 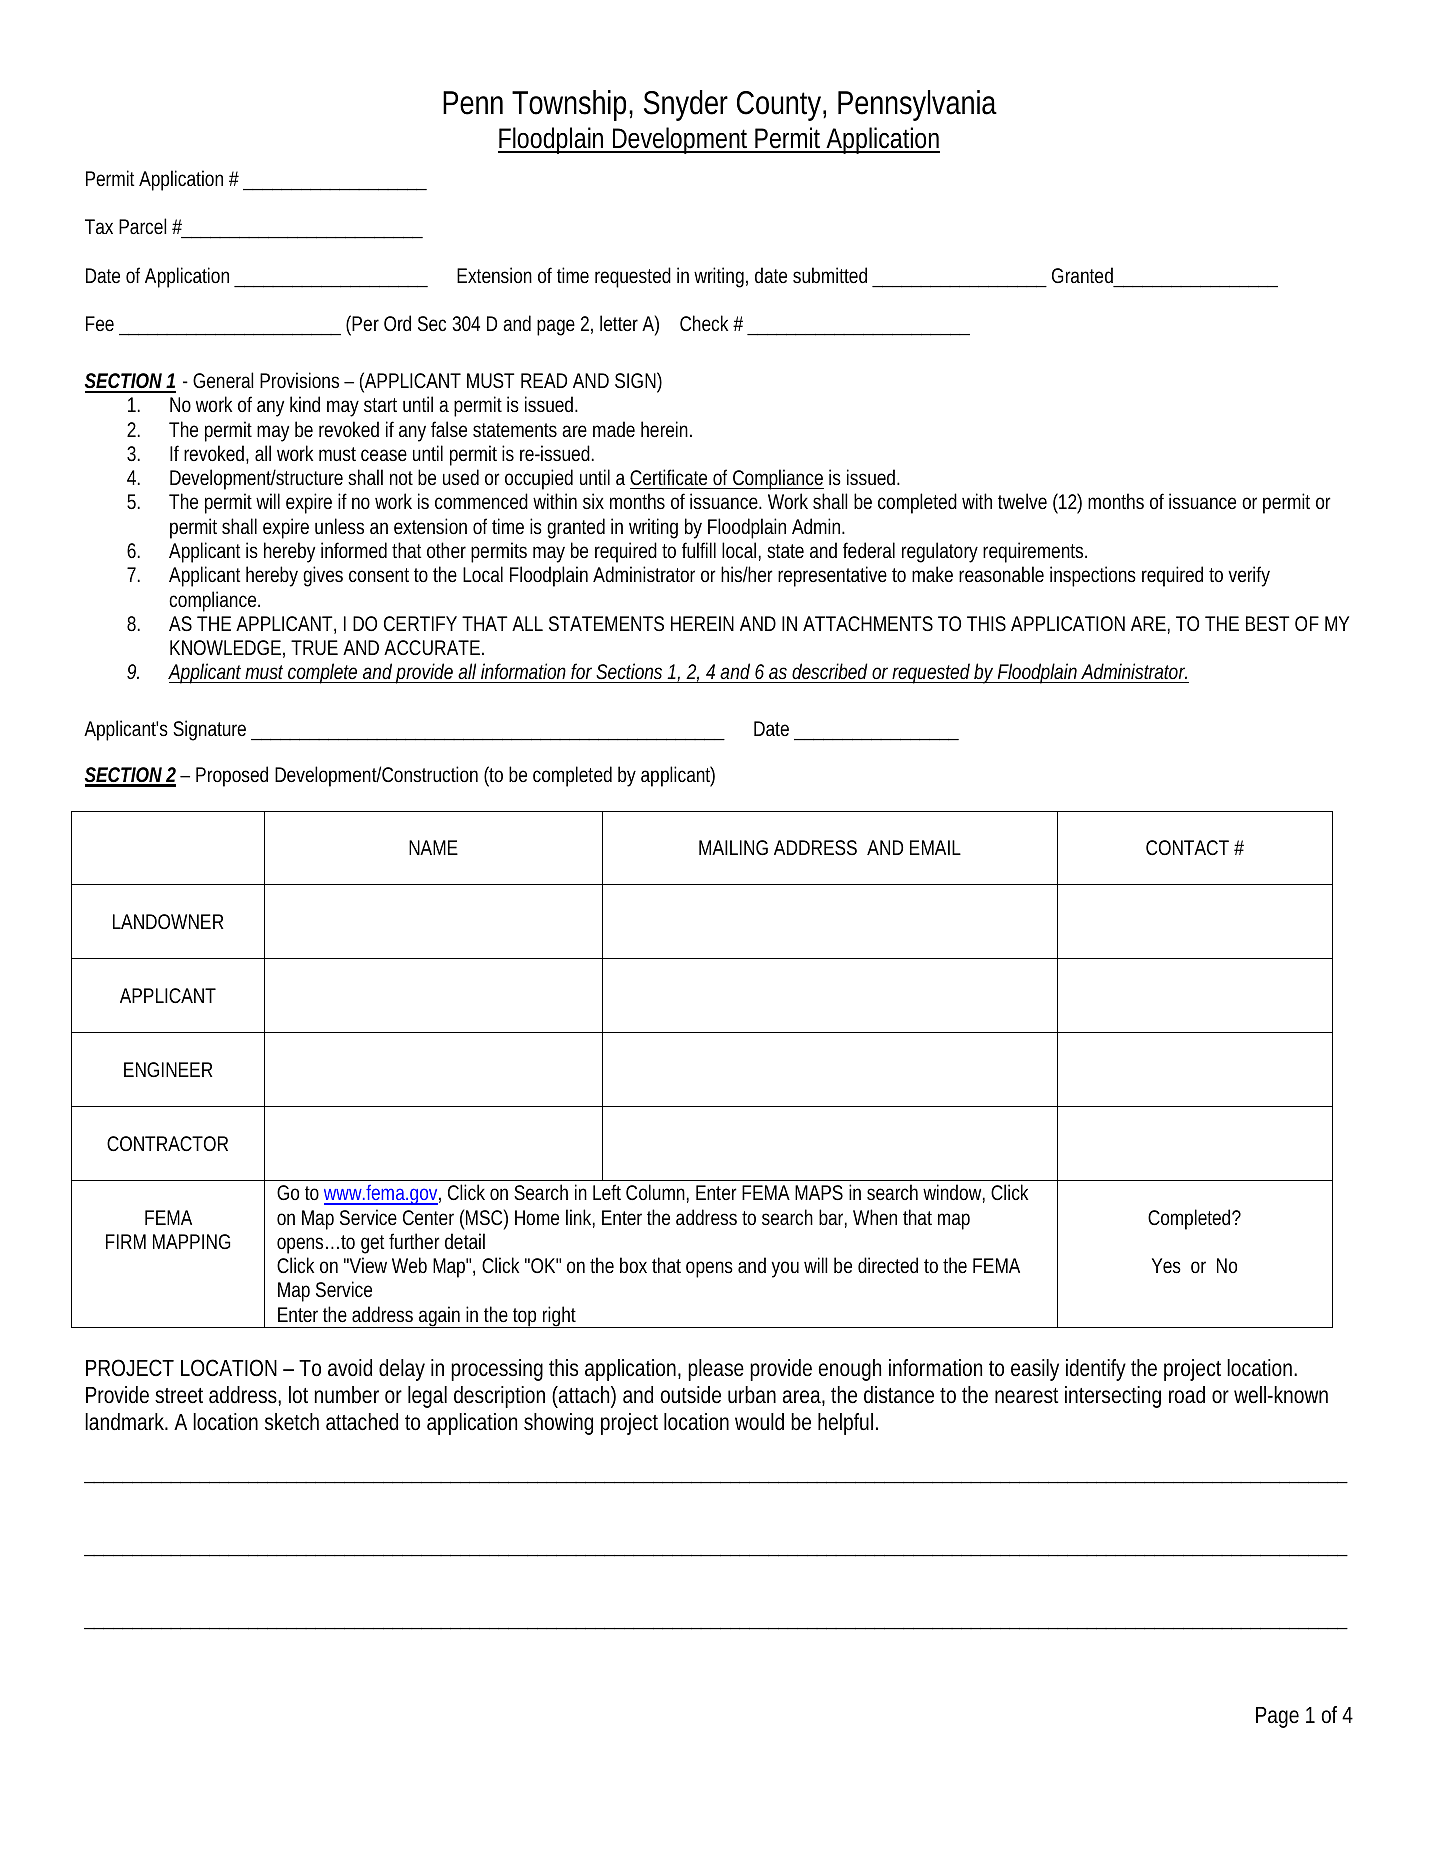 What do you see at coordinates (691, 1395) in the screenshot?
I see `outside` at bounding box center [691, 1395].
